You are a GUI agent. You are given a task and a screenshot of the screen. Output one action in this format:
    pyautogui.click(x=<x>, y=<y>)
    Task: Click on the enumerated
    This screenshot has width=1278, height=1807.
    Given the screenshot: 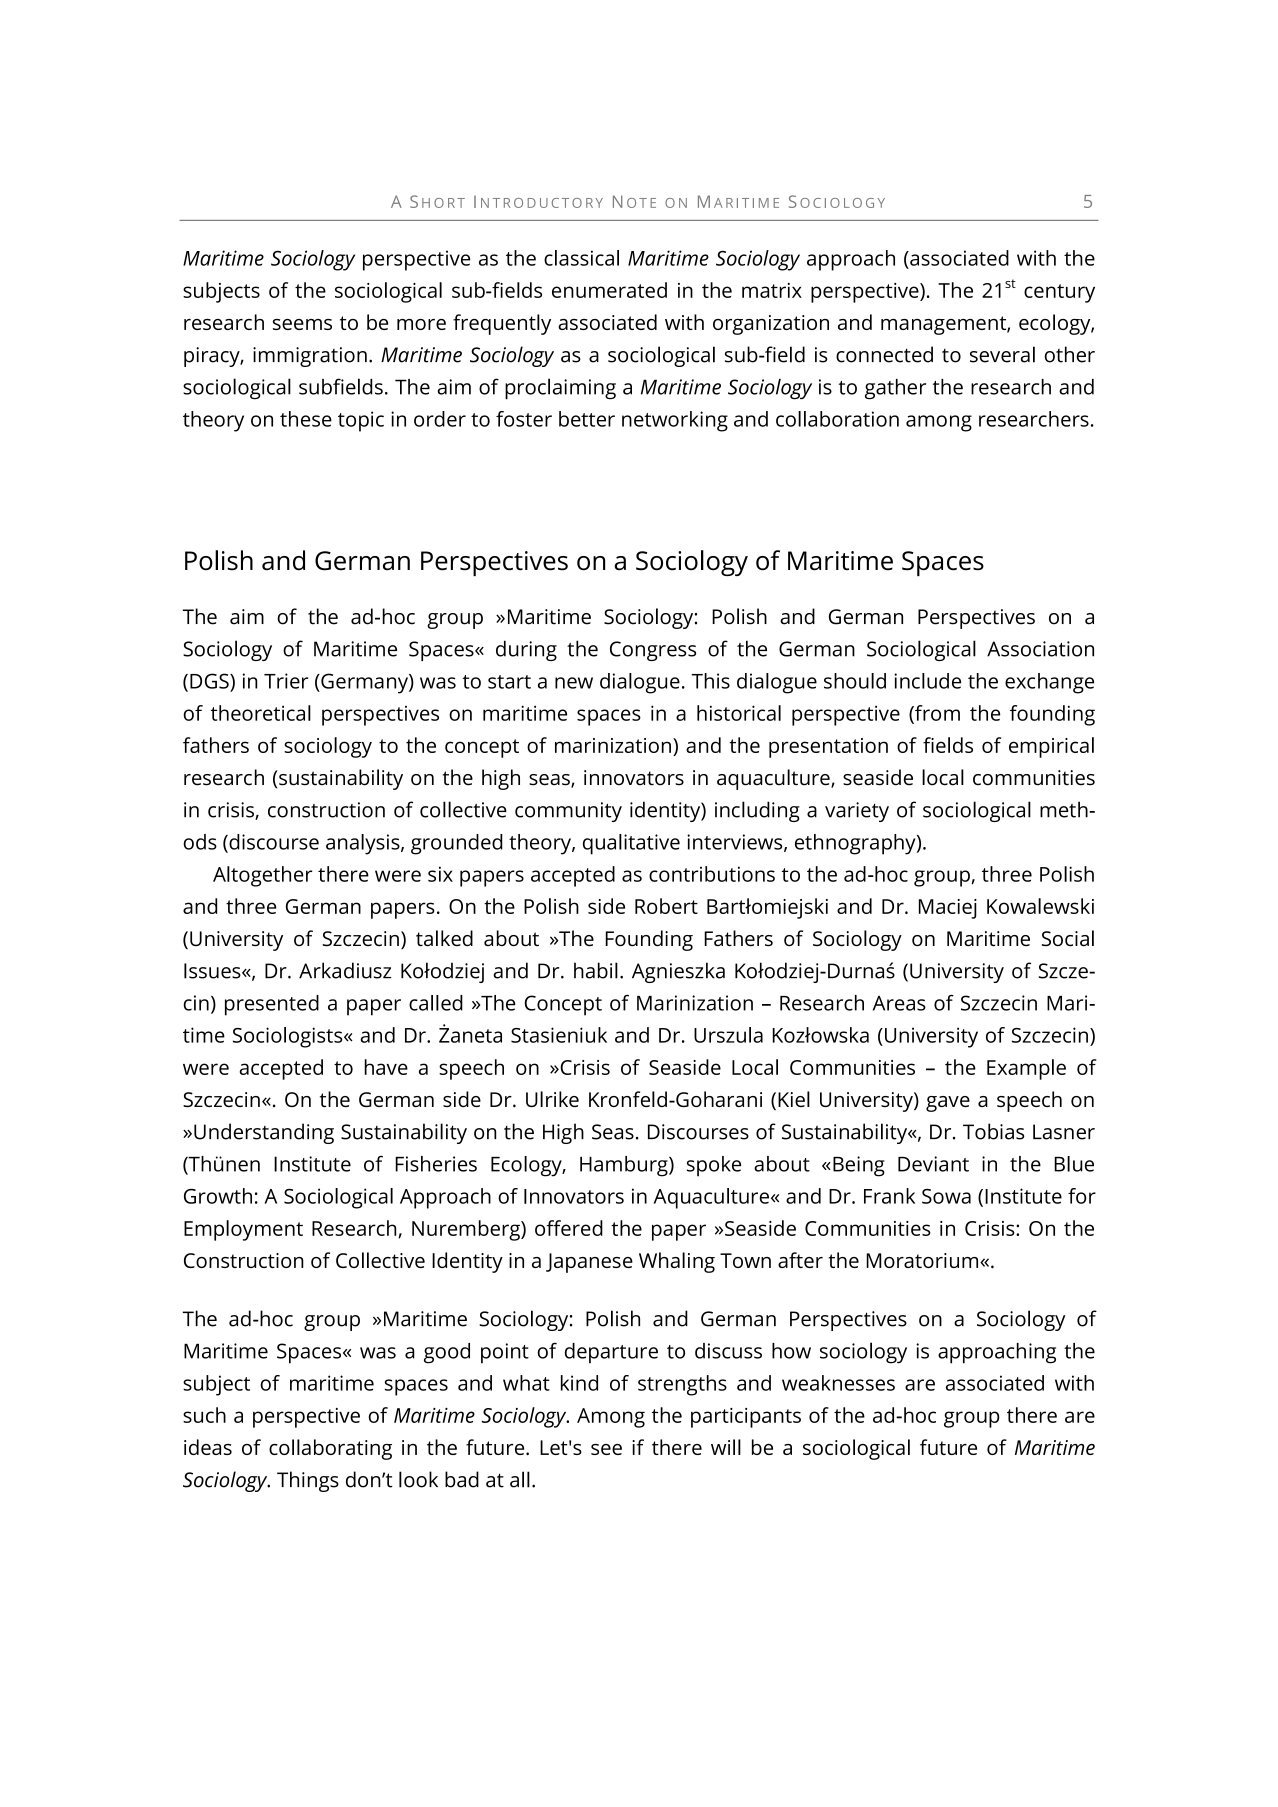 What is the action you would take?
    pyautogui.click(x=609, y=290)
